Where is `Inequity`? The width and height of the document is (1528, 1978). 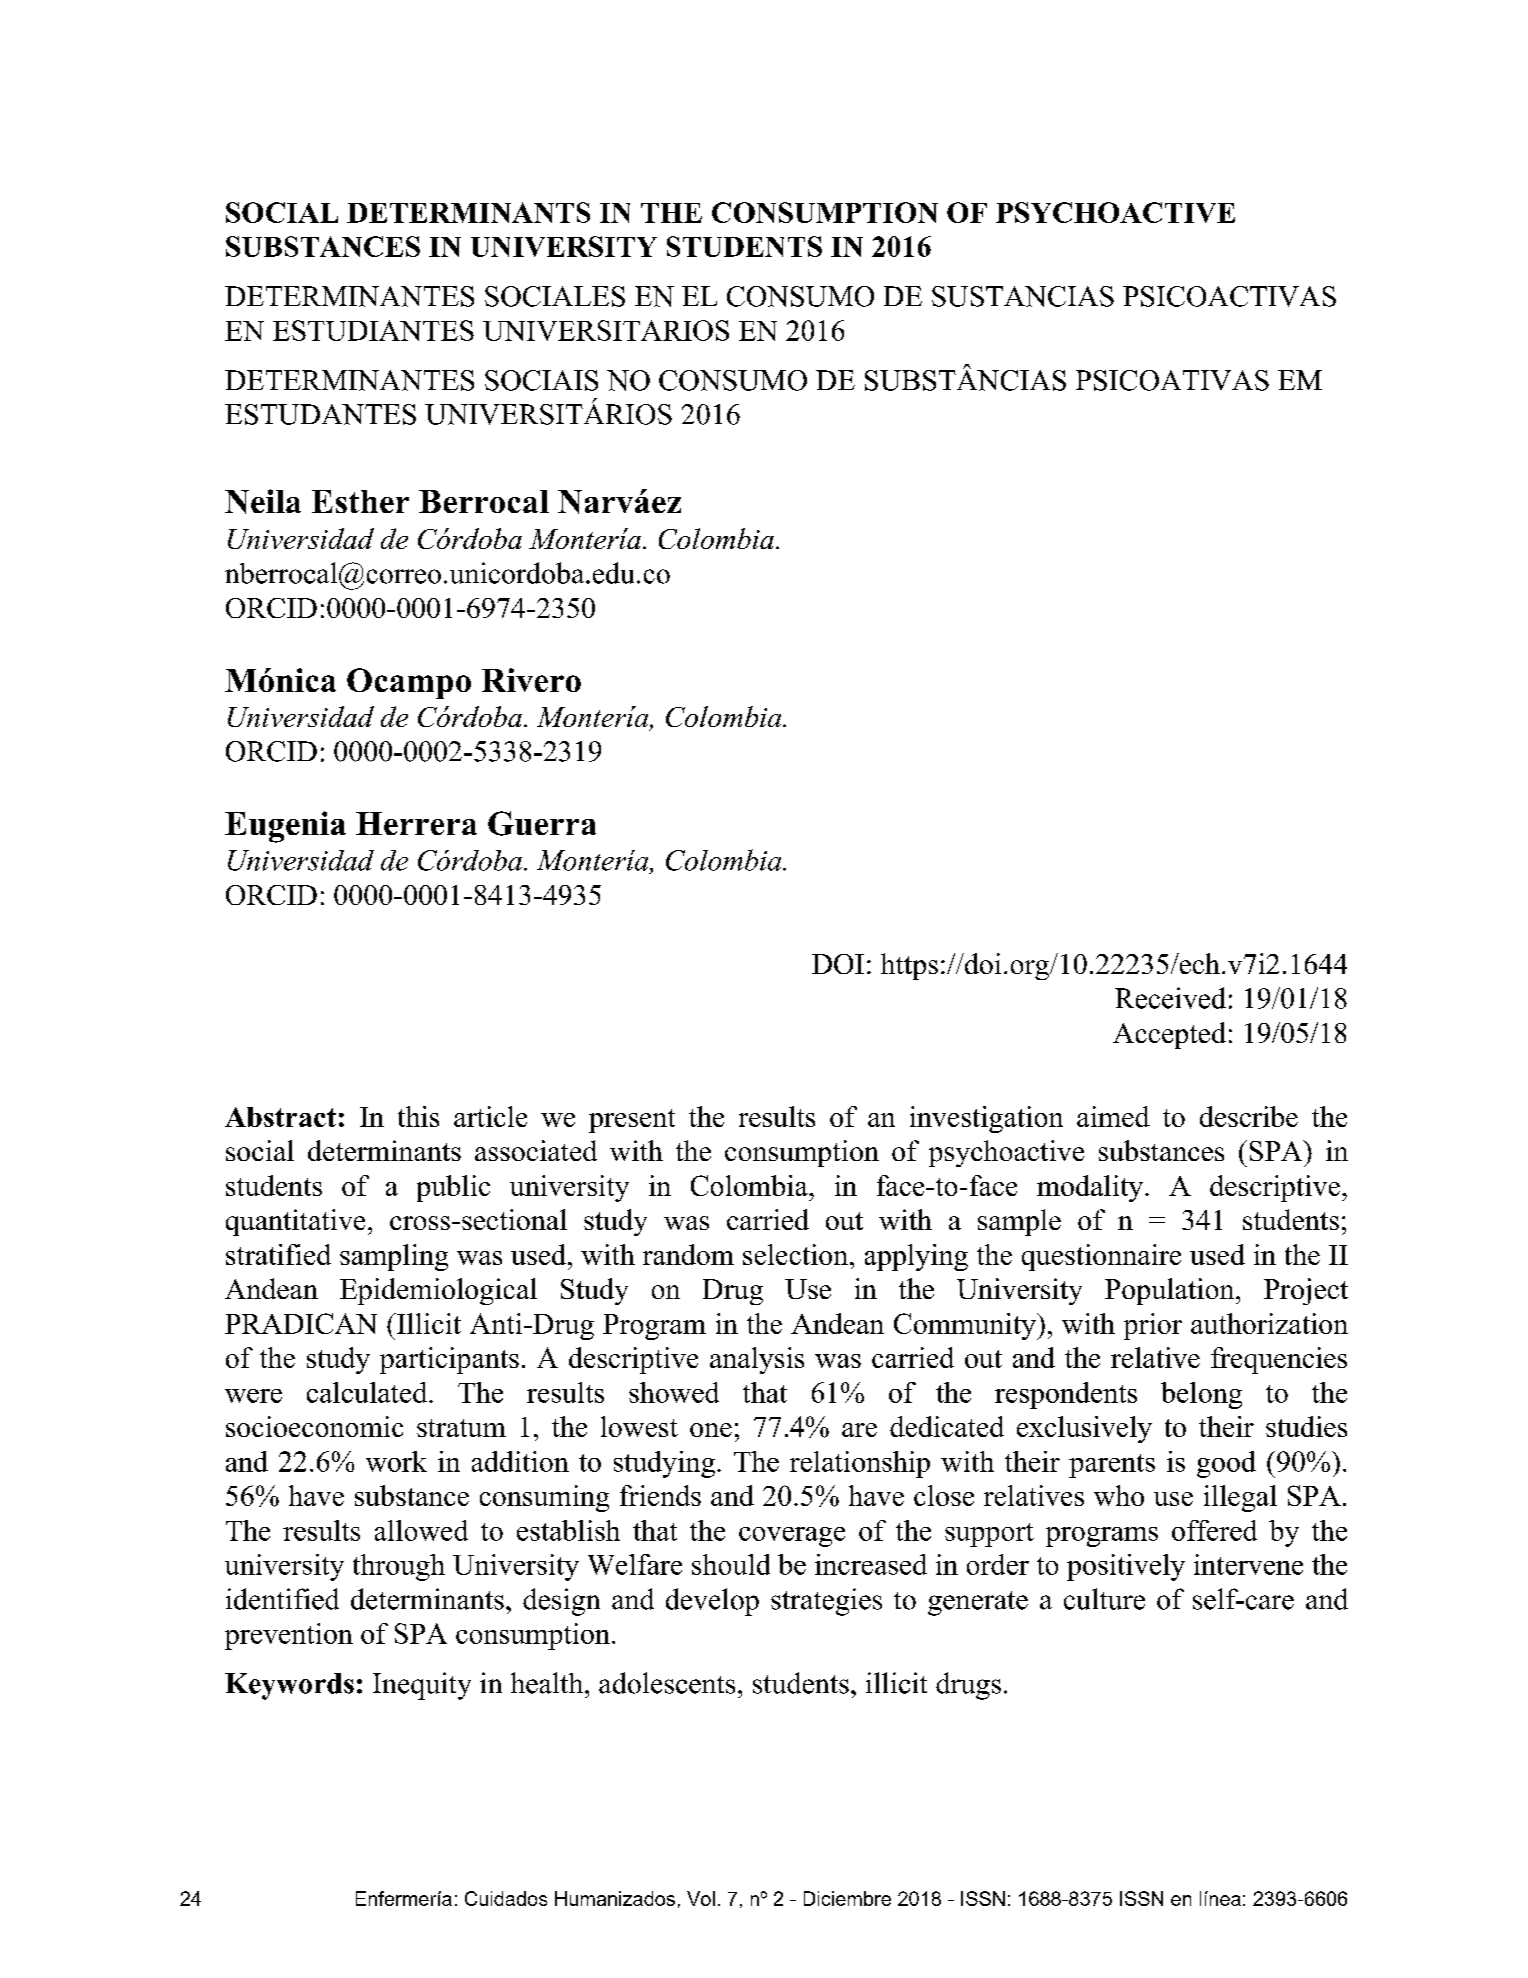 Inequity is located at coordinates (422, 1686).
